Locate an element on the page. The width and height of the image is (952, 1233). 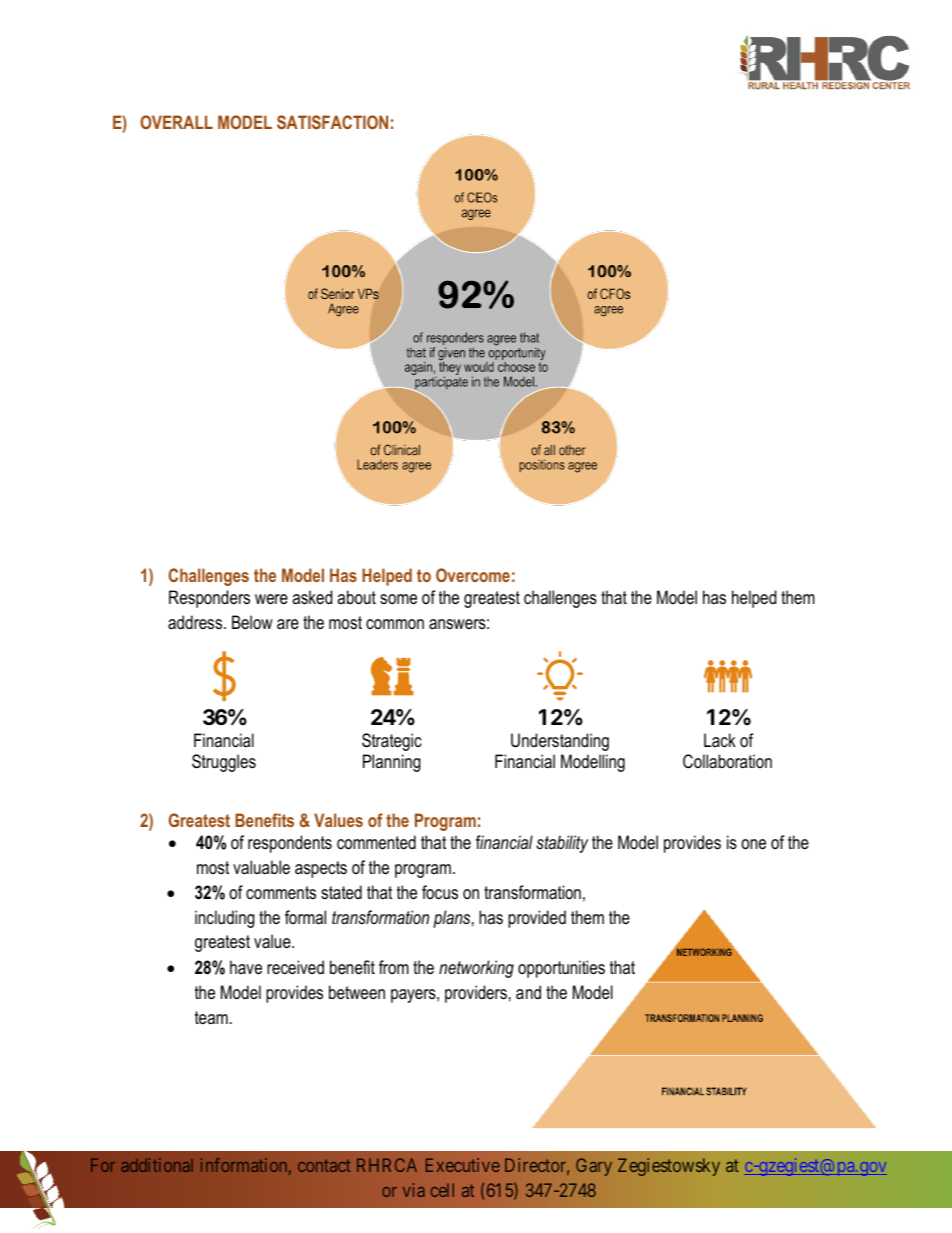
Planning is located at coordinates (392, 763).
